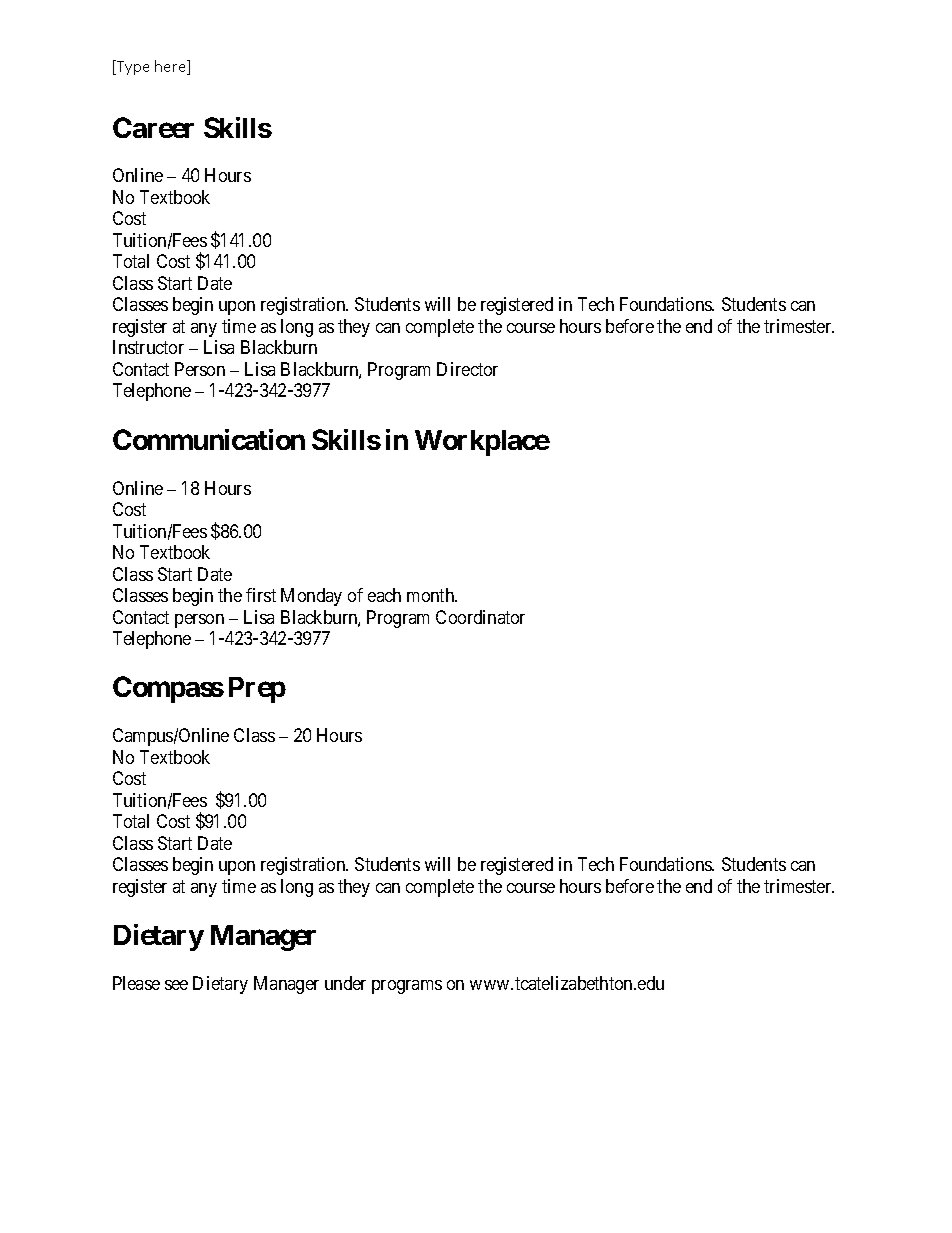 The height and width of the screenshot is (1233, 952). Describe the element at coordinates (345, 983) in the screenshot. I see `under` at that location.
